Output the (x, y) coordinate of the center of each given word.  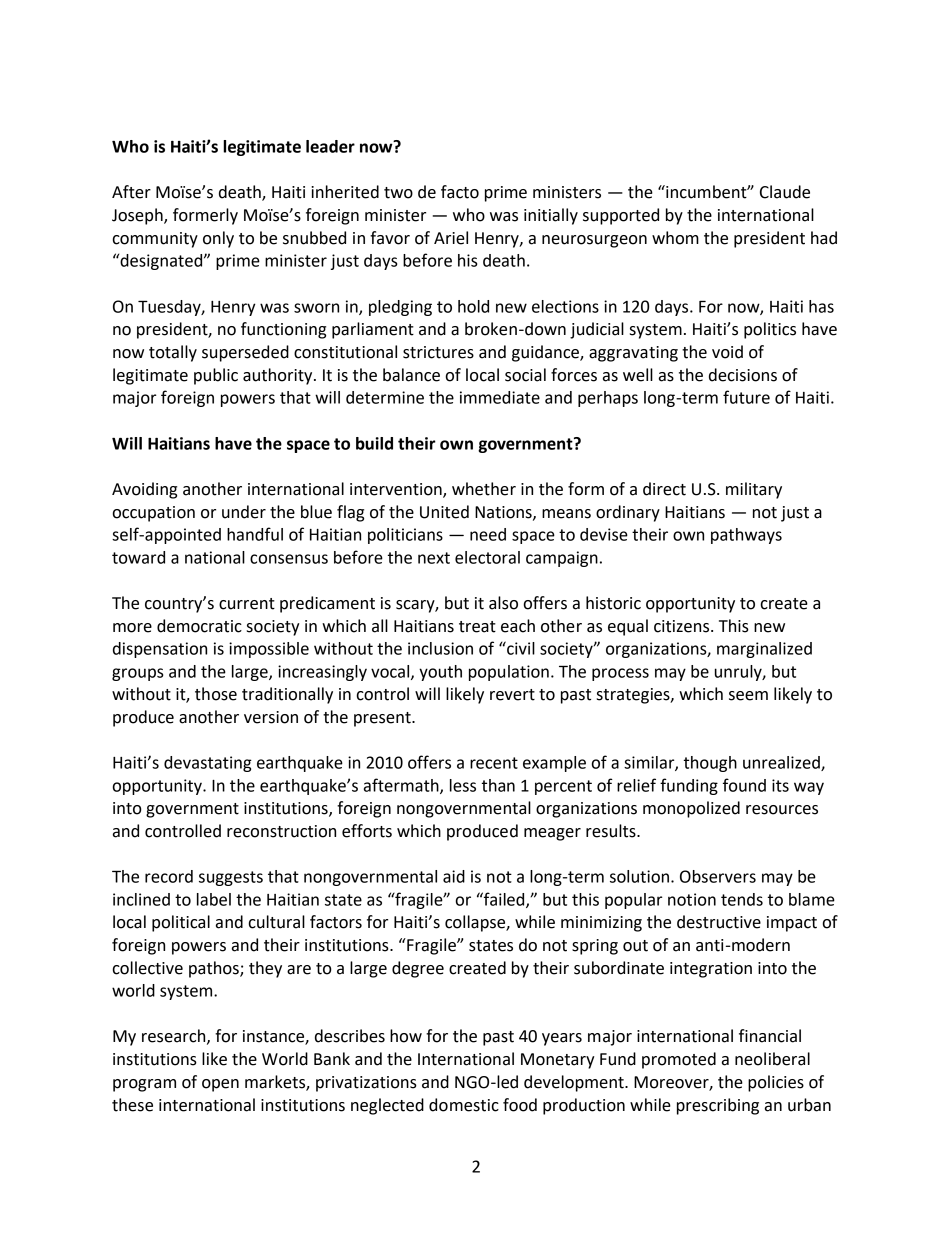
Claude (785, 192)
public (216, 376)
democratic (199, 626)
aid (454, 876)
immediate (500, 397)
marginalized (764, 650)
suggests (231, 878)
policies (776, 1083)
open (220, 1085)
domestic (464, 1105)
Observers (718, 876)
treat (477, 627)
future (746, 397)
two (398, 193)
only (218, 239)
